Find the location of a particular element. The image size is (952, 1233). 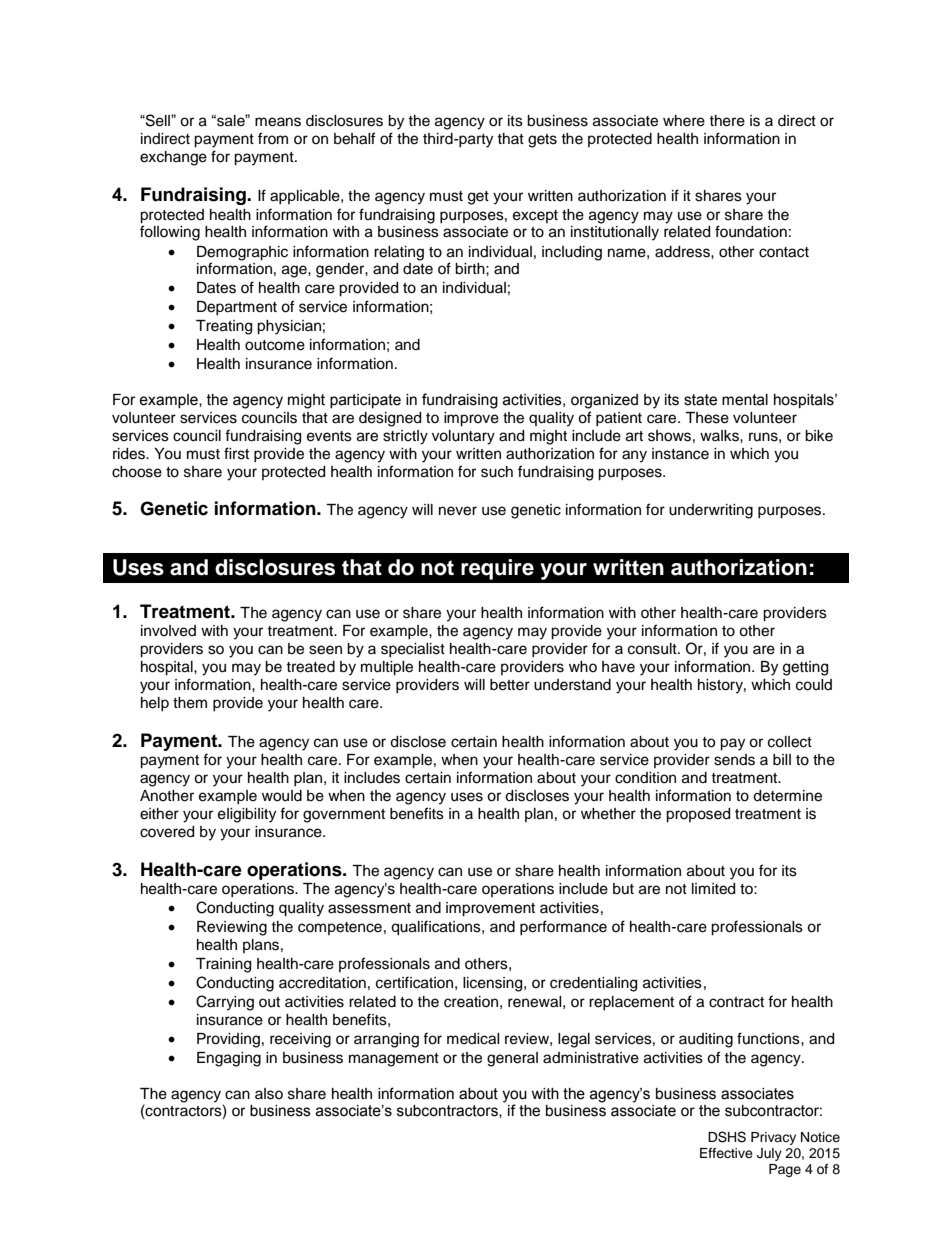

also is located at coordinates (269, 1094).
